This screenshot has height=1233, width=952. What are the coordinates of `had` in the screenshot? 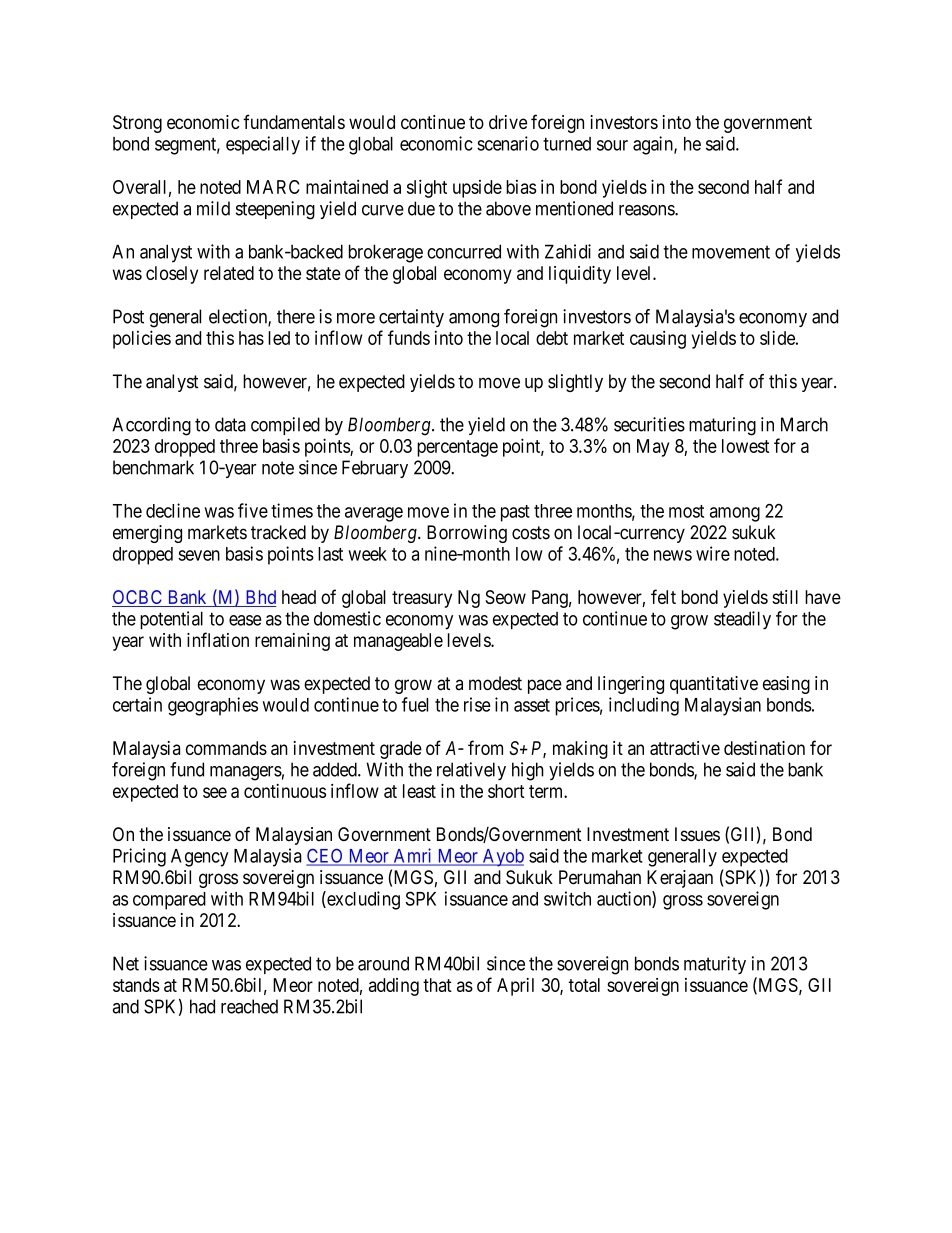 It's located at (202, 1006).
